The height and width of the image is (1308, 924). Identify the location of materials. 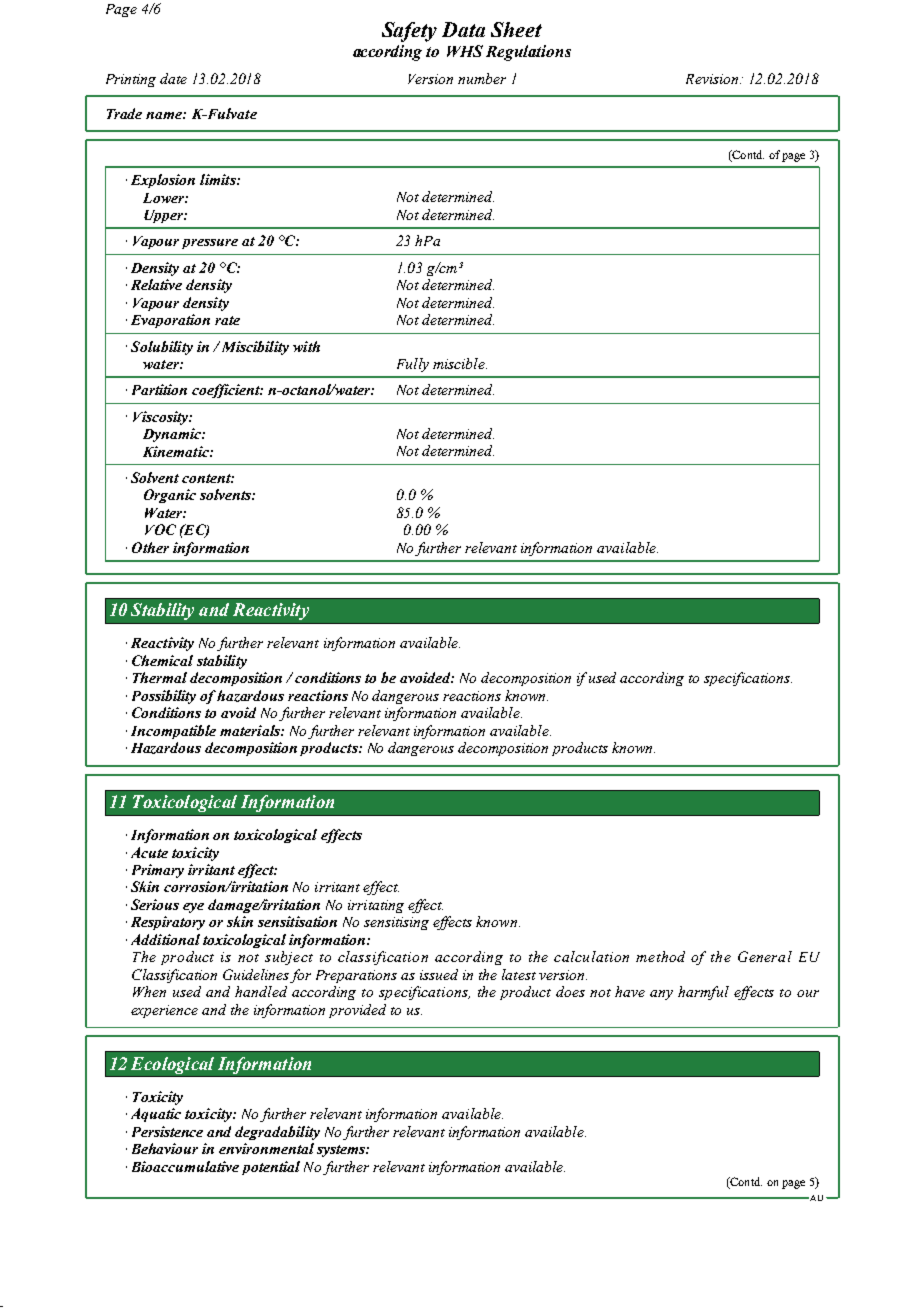
(251, 730).
